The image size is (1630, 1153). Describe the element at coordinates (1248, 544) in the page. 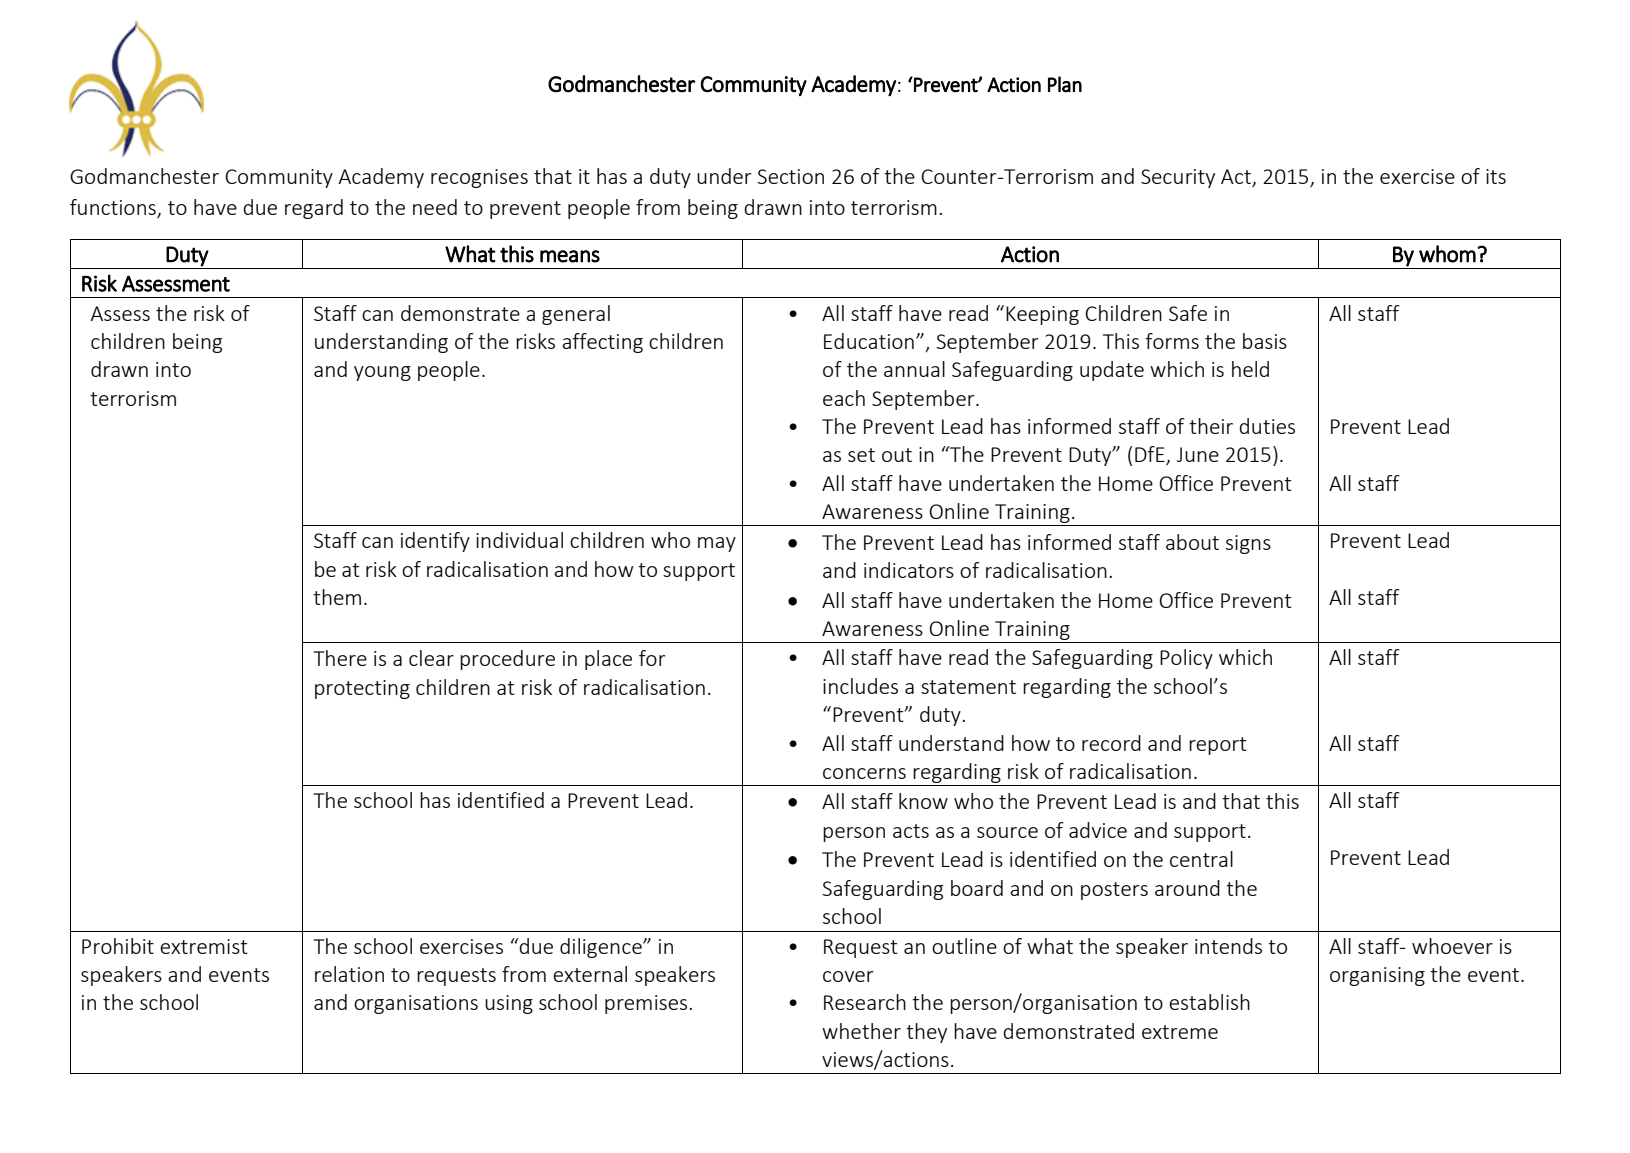

I see `signs` at that location.
